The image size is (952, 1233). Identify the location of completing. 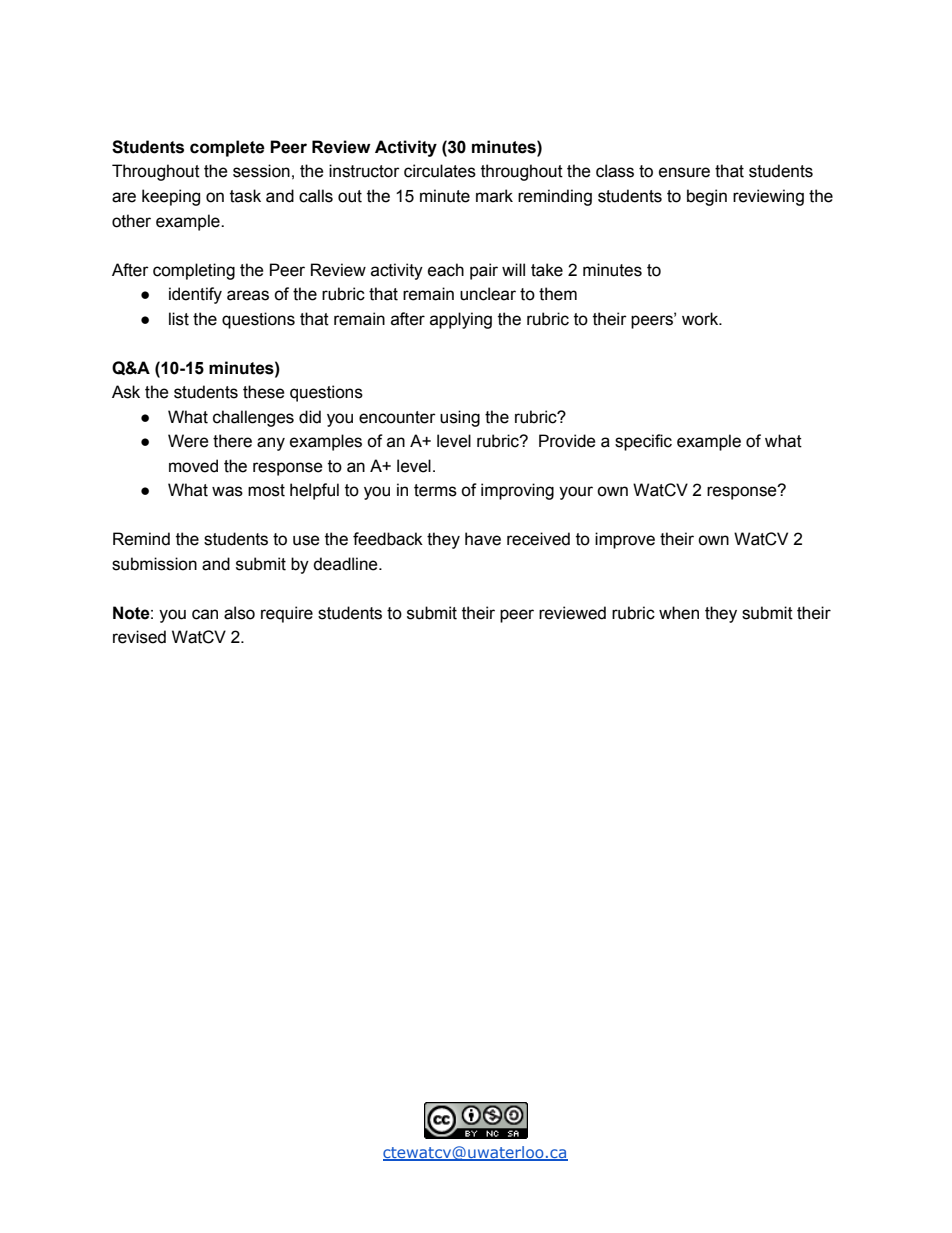
(194, 271).
